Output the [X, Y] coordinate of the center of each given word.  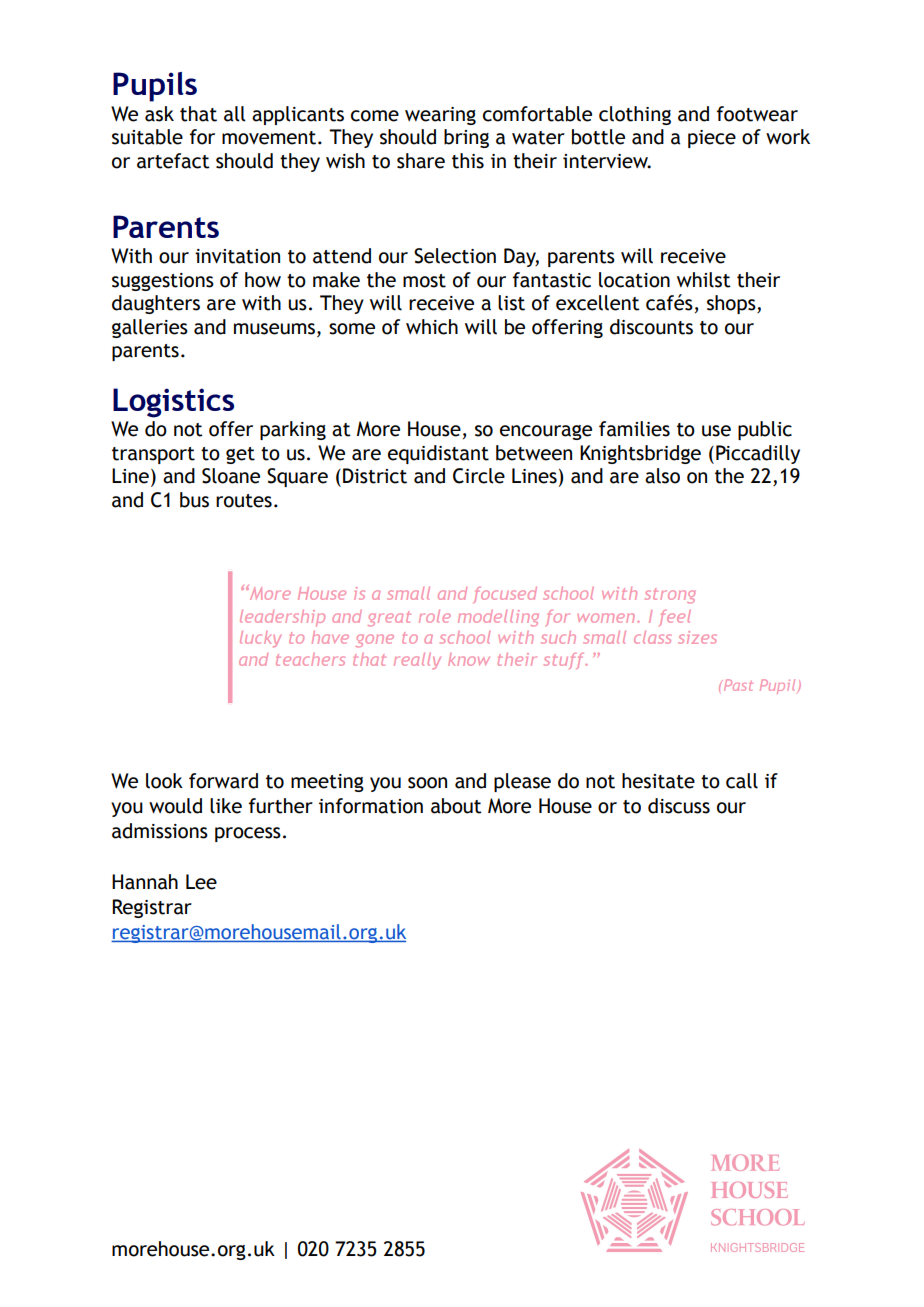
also [662, 476]
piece [712, 139]
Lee [201, 882]
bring [466, 138]
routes [244, 501]
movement [270, 138]
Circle [479, 476]
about [456, 806]
